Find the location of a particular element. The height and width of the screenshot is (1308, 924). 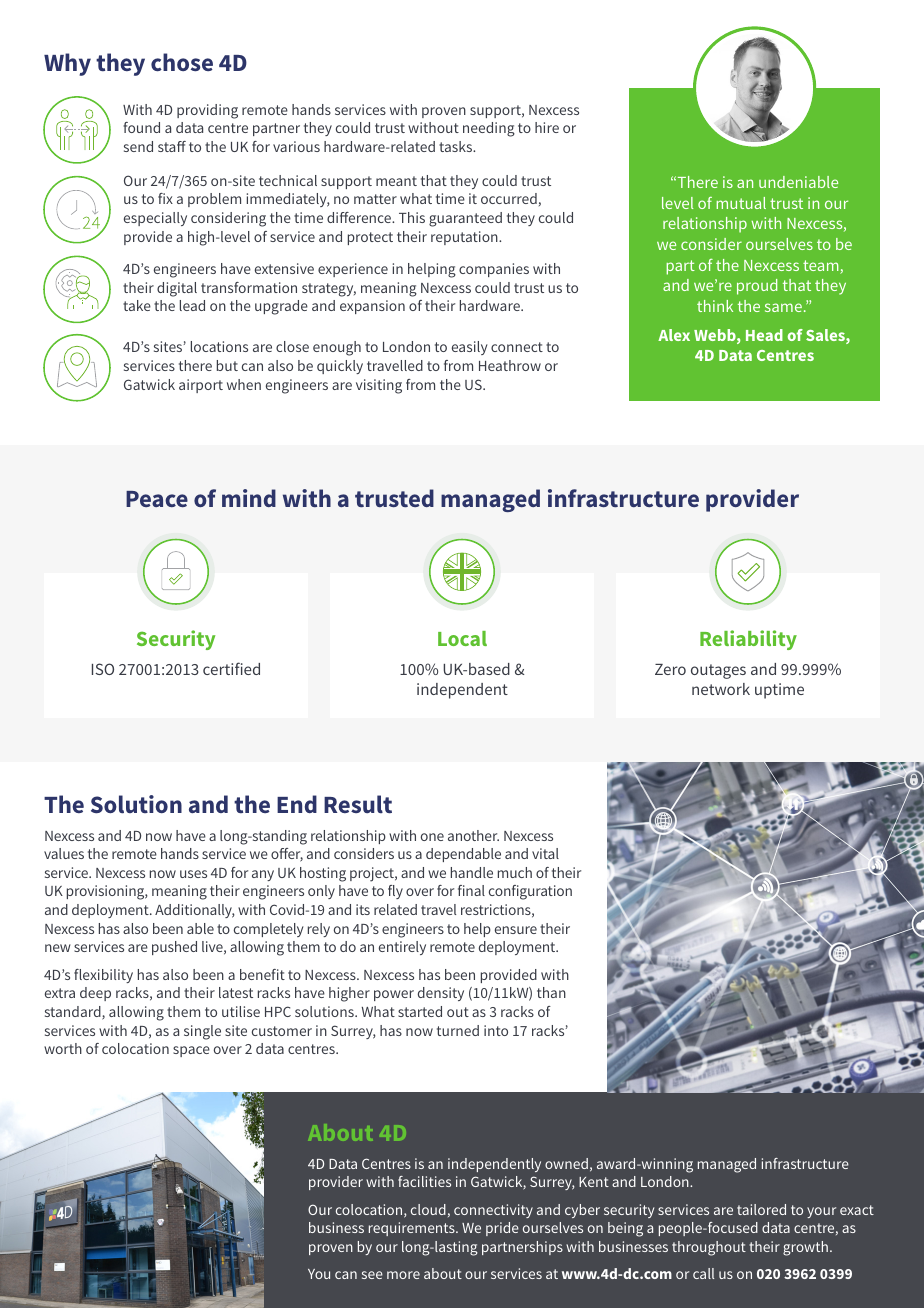

mutual is located at coordinates (741, 203).
